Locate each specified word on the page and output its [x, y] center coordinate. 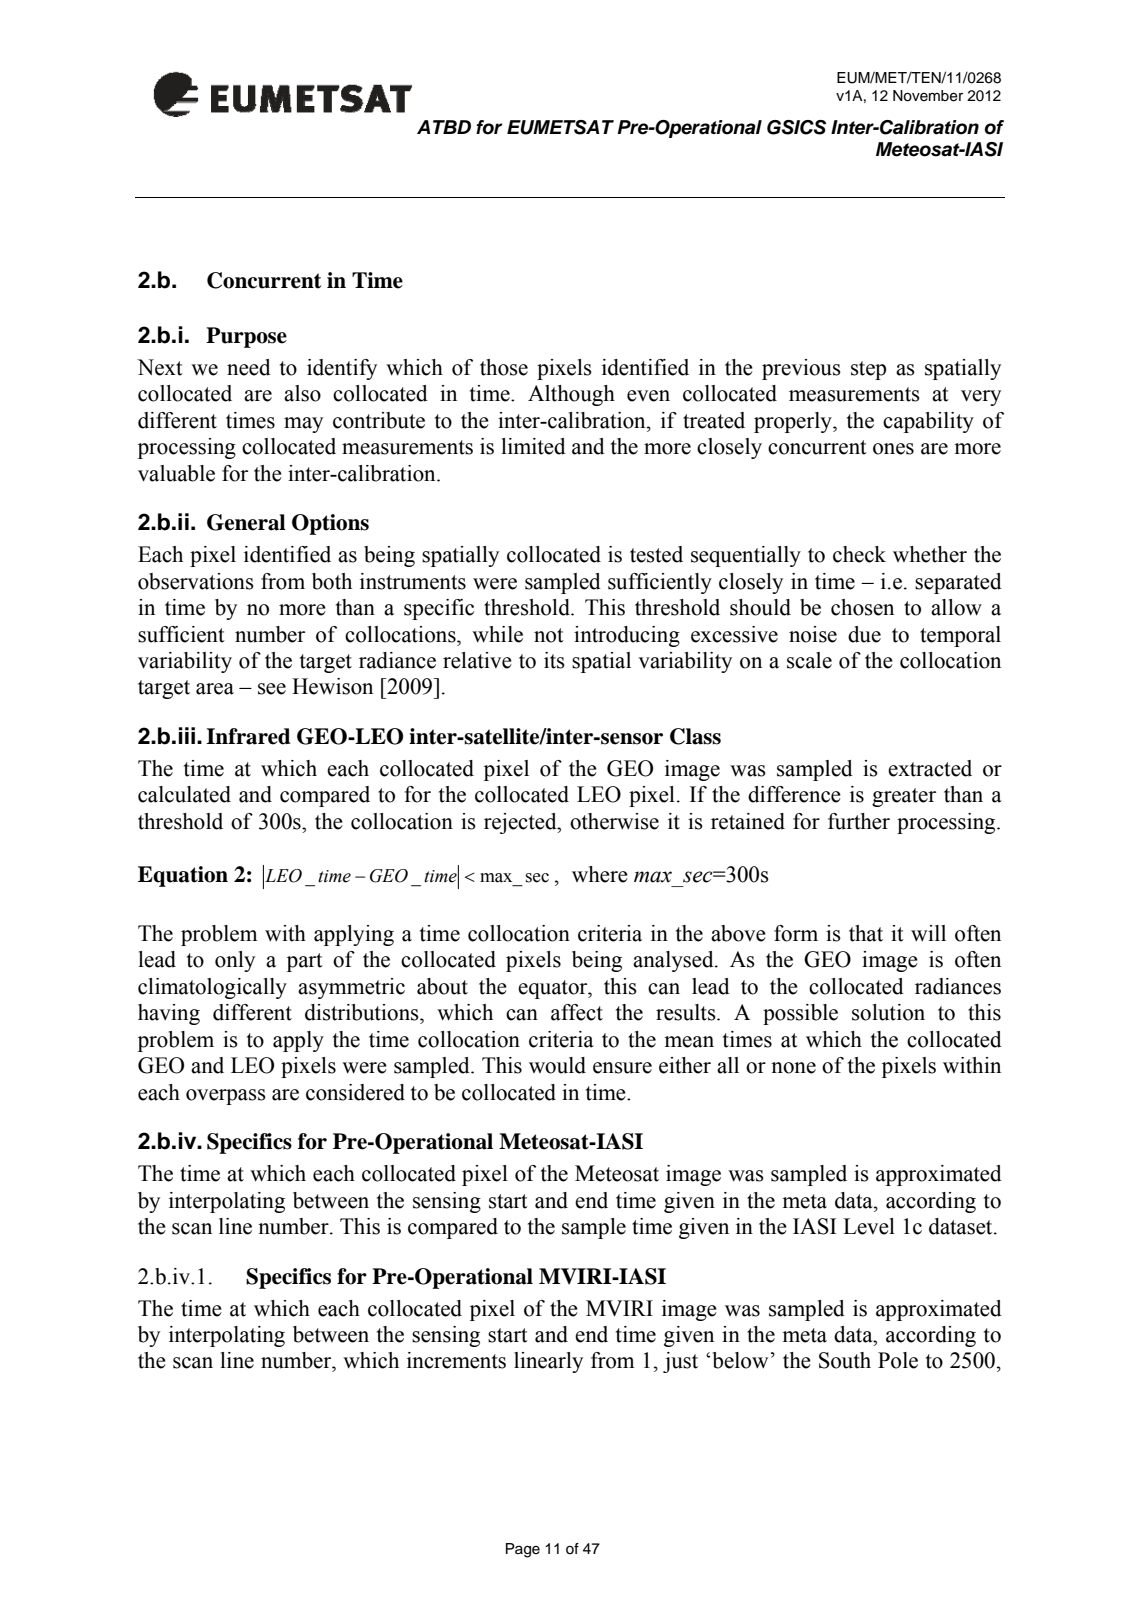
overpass [226, 1097]
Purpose [246, 337]
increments [456, 1360]
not [549, 635]
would [557, 1065]
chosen [862, 607]
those [504, 367]
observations [196, 581]
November [928, 96]
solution [888, 1012]
